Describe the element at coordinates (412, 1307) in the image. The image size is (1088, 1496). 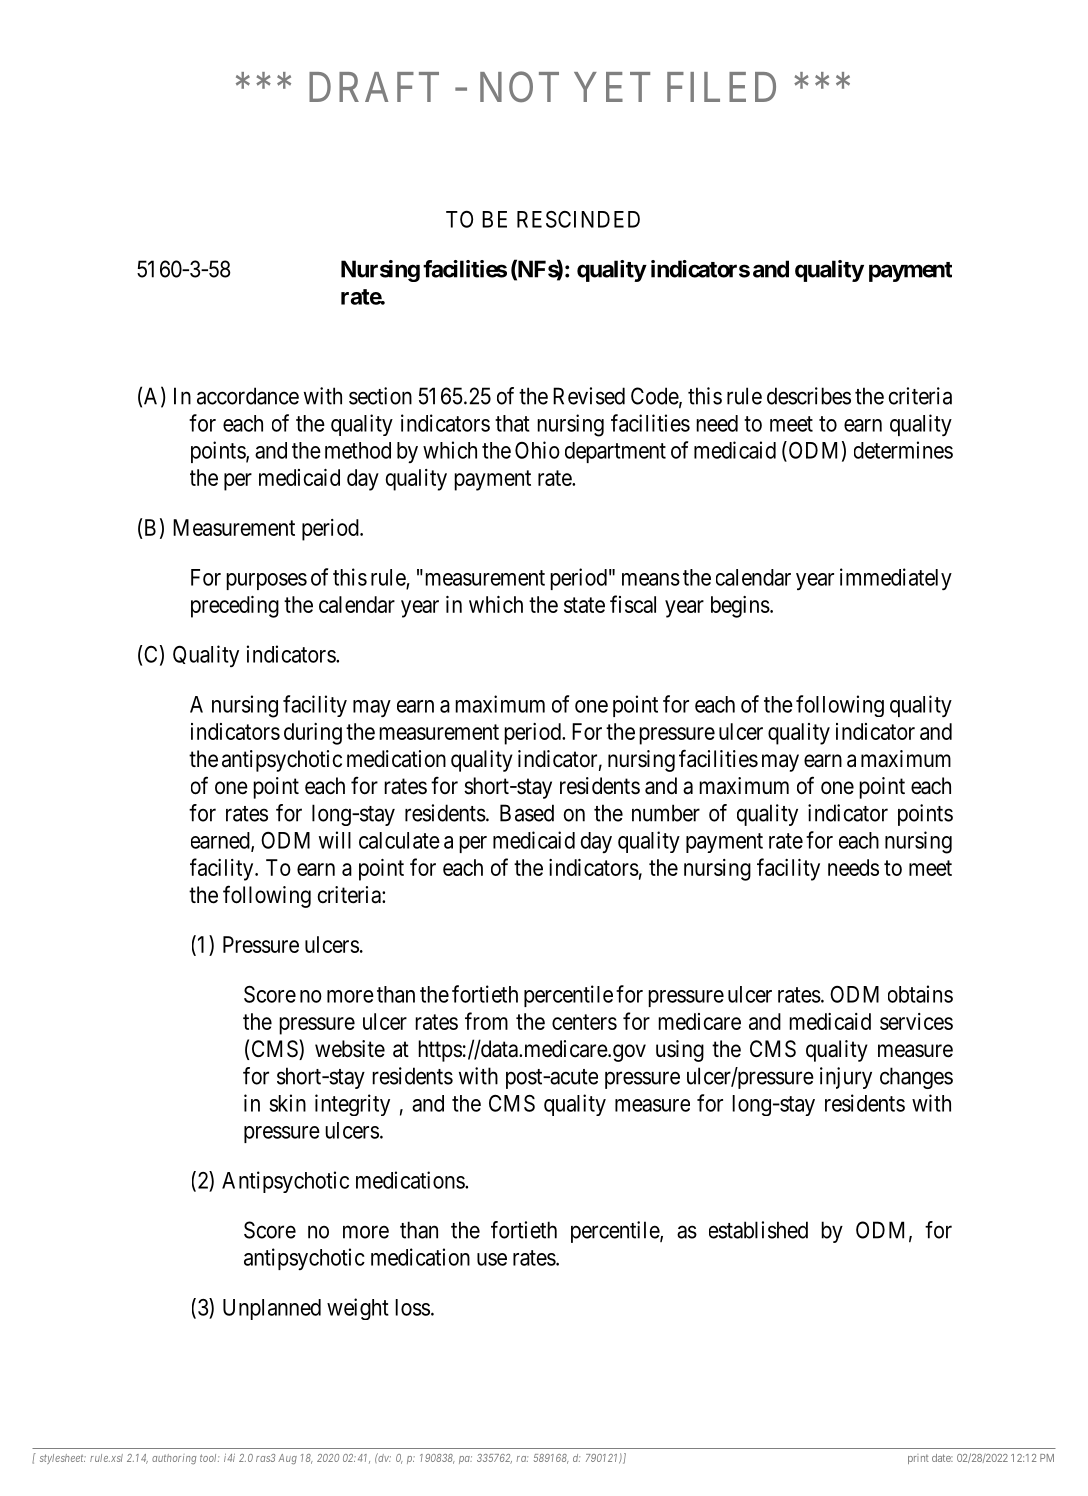
I see `loss` at that location.
